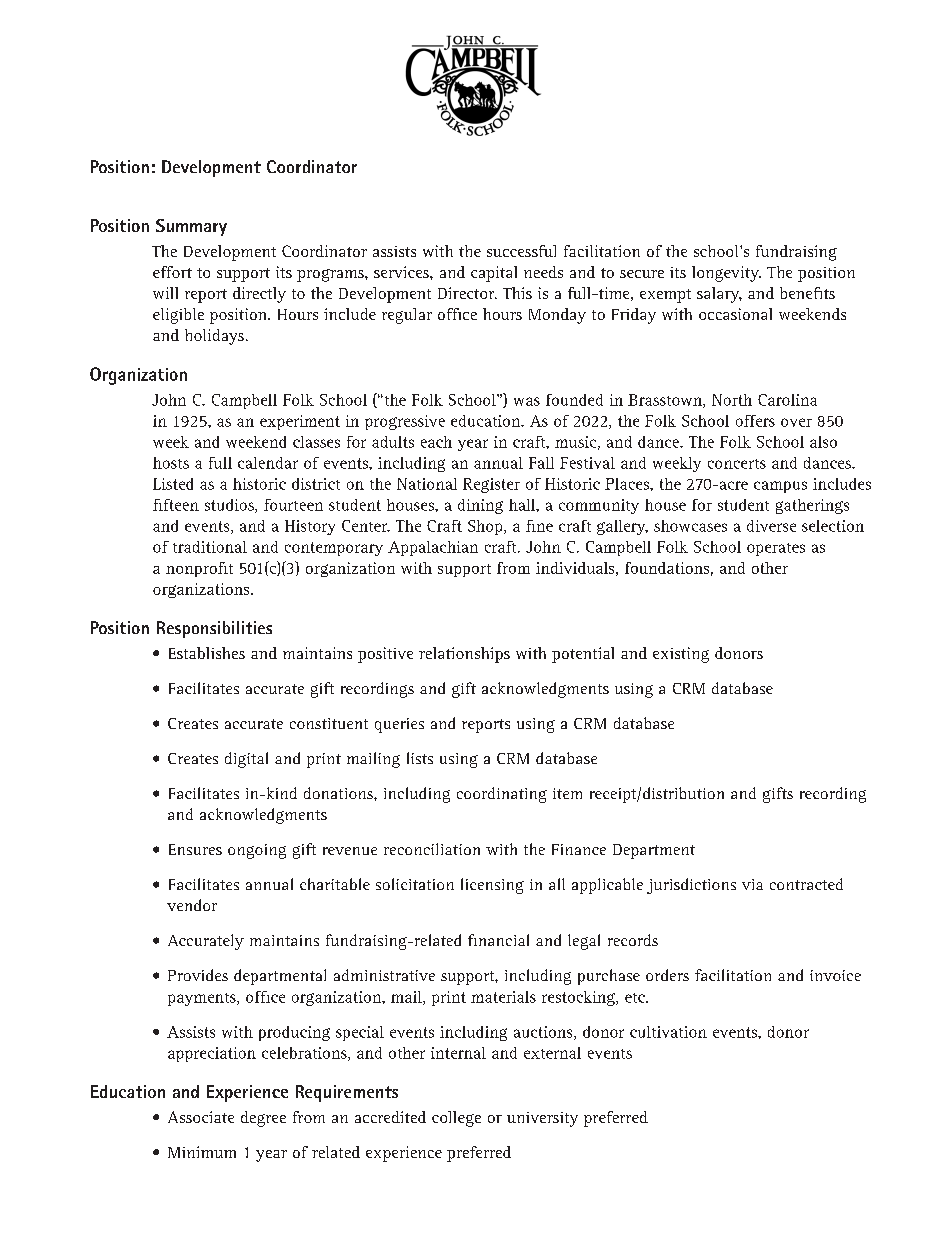 Image resolution: width=952 pixels, height=1233 pixels. Describe the element at coordinates (498, 940) in the image. I see `financial` at that location.
